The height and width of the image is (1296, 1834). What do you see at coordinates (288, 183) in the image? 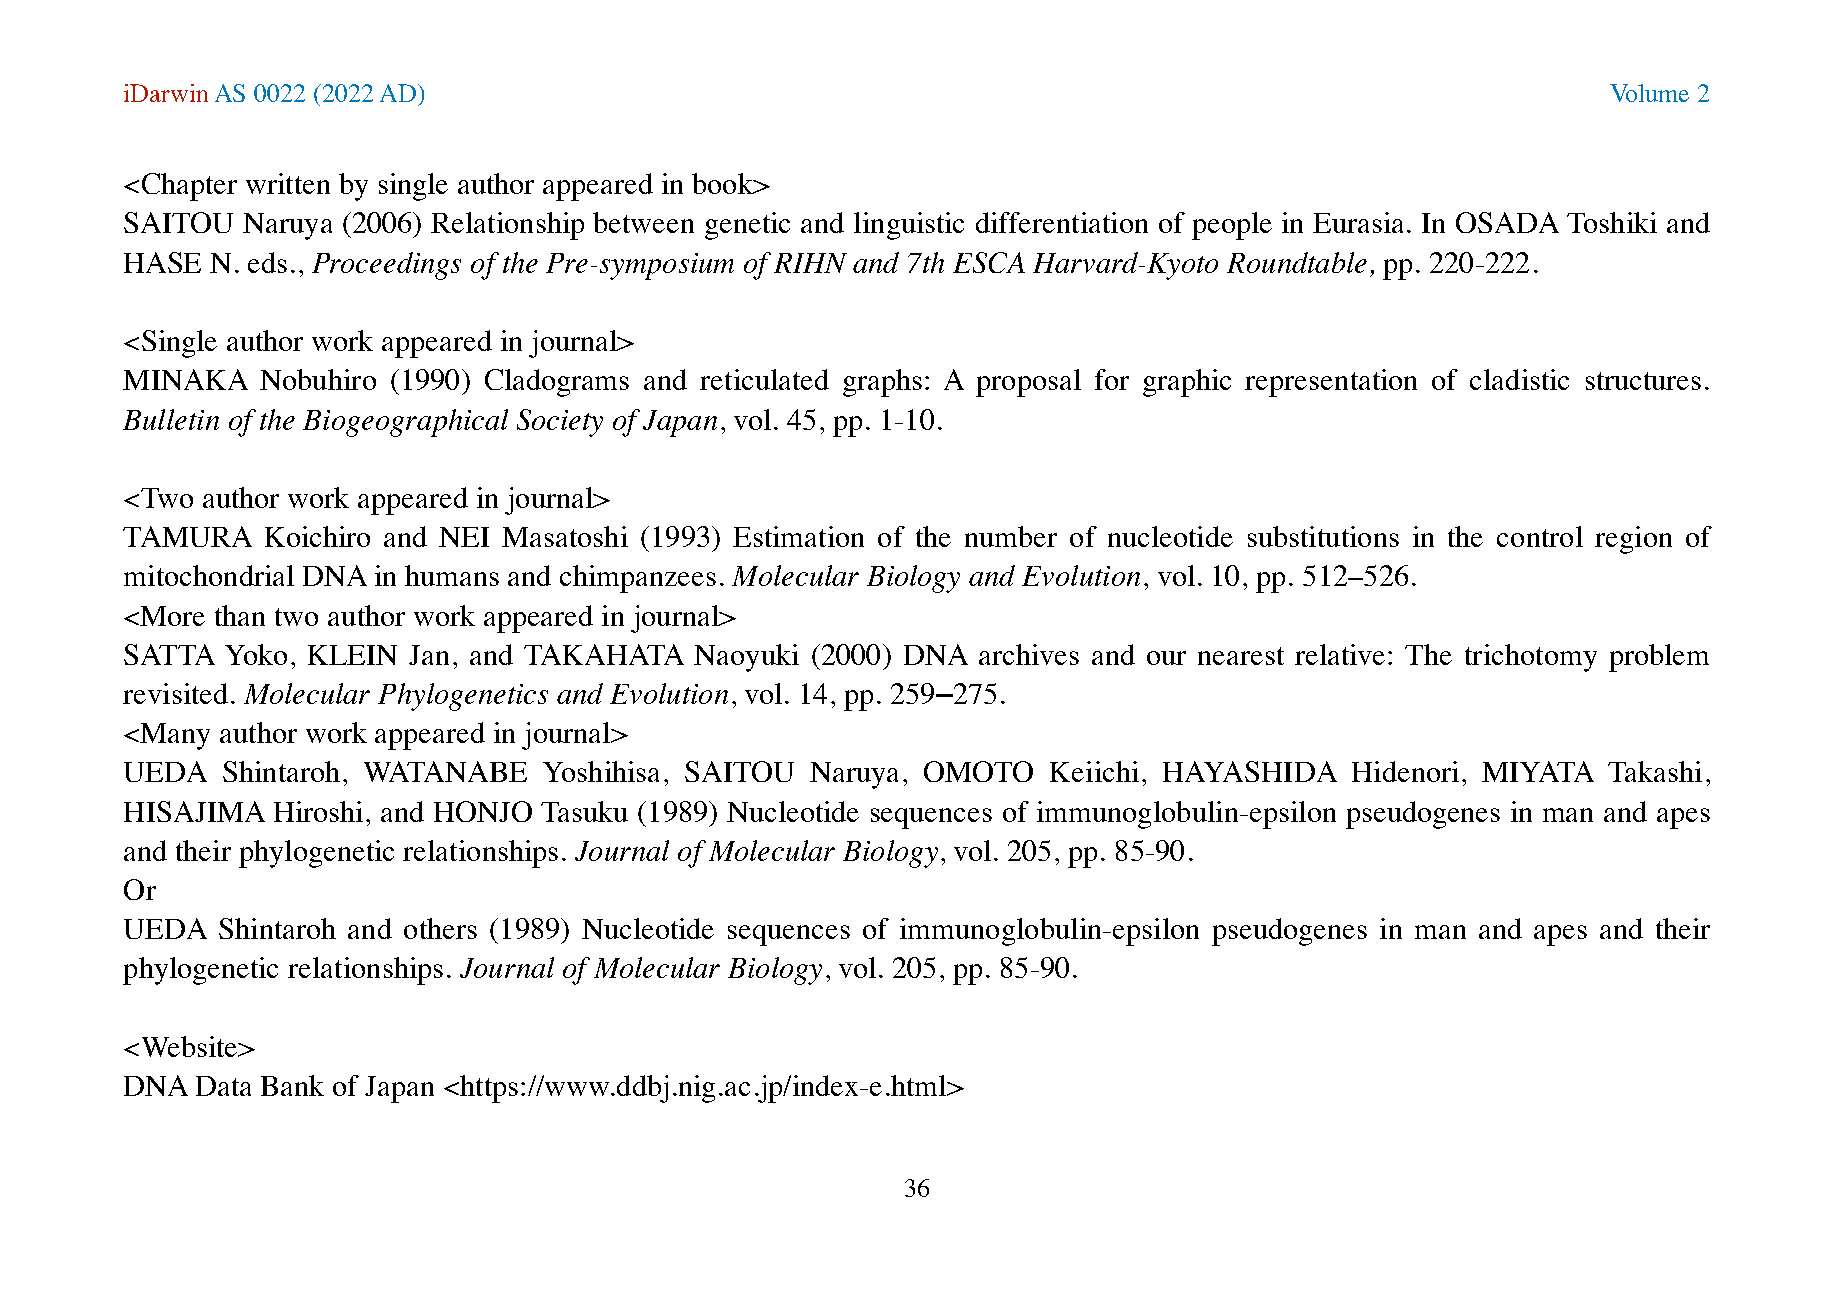
I see `written` at bounding box center [288, 183].
